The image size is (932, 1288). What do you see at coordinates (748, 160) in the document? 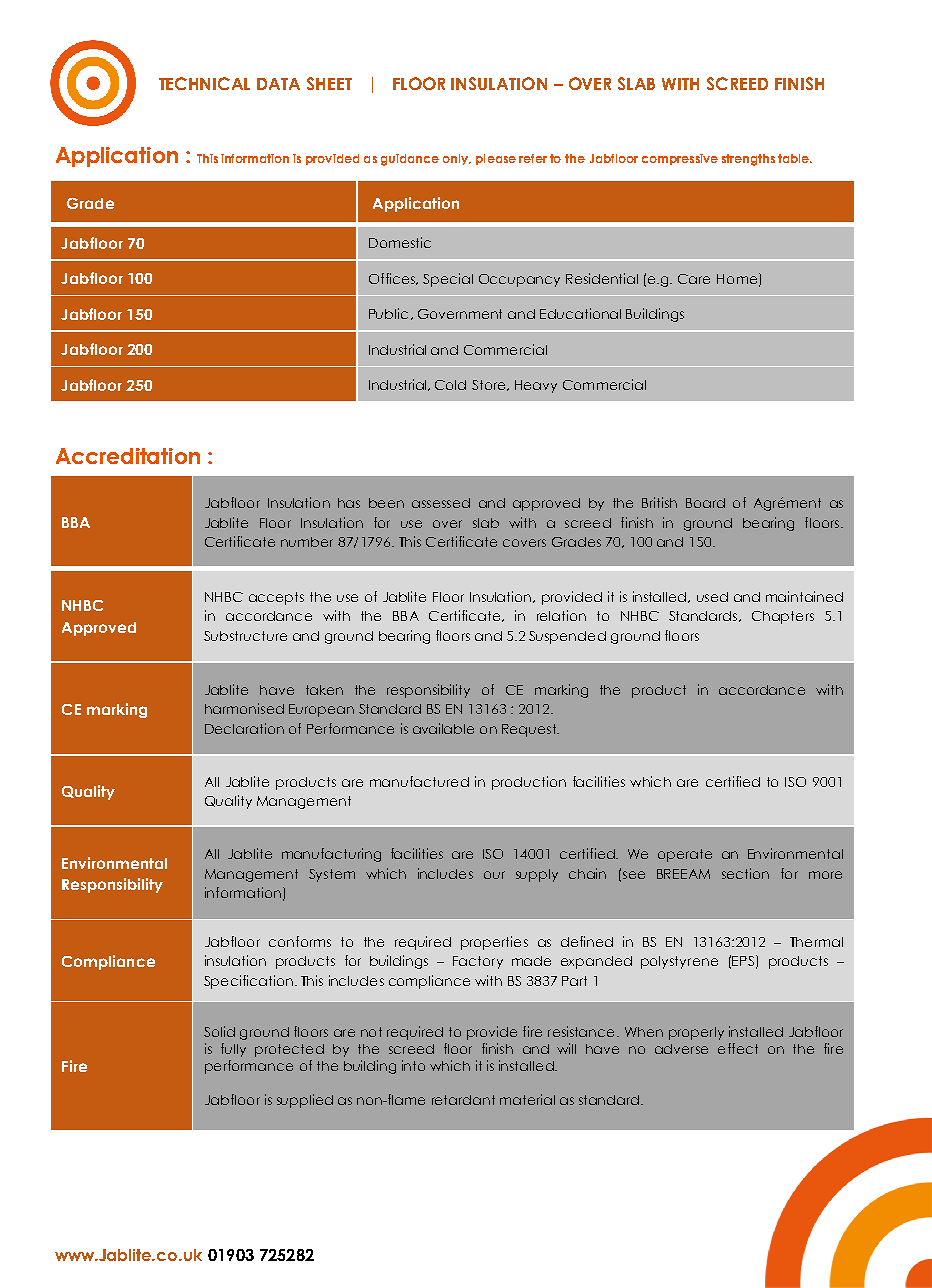
I see `strengths` at bounding box center [748, 160].
